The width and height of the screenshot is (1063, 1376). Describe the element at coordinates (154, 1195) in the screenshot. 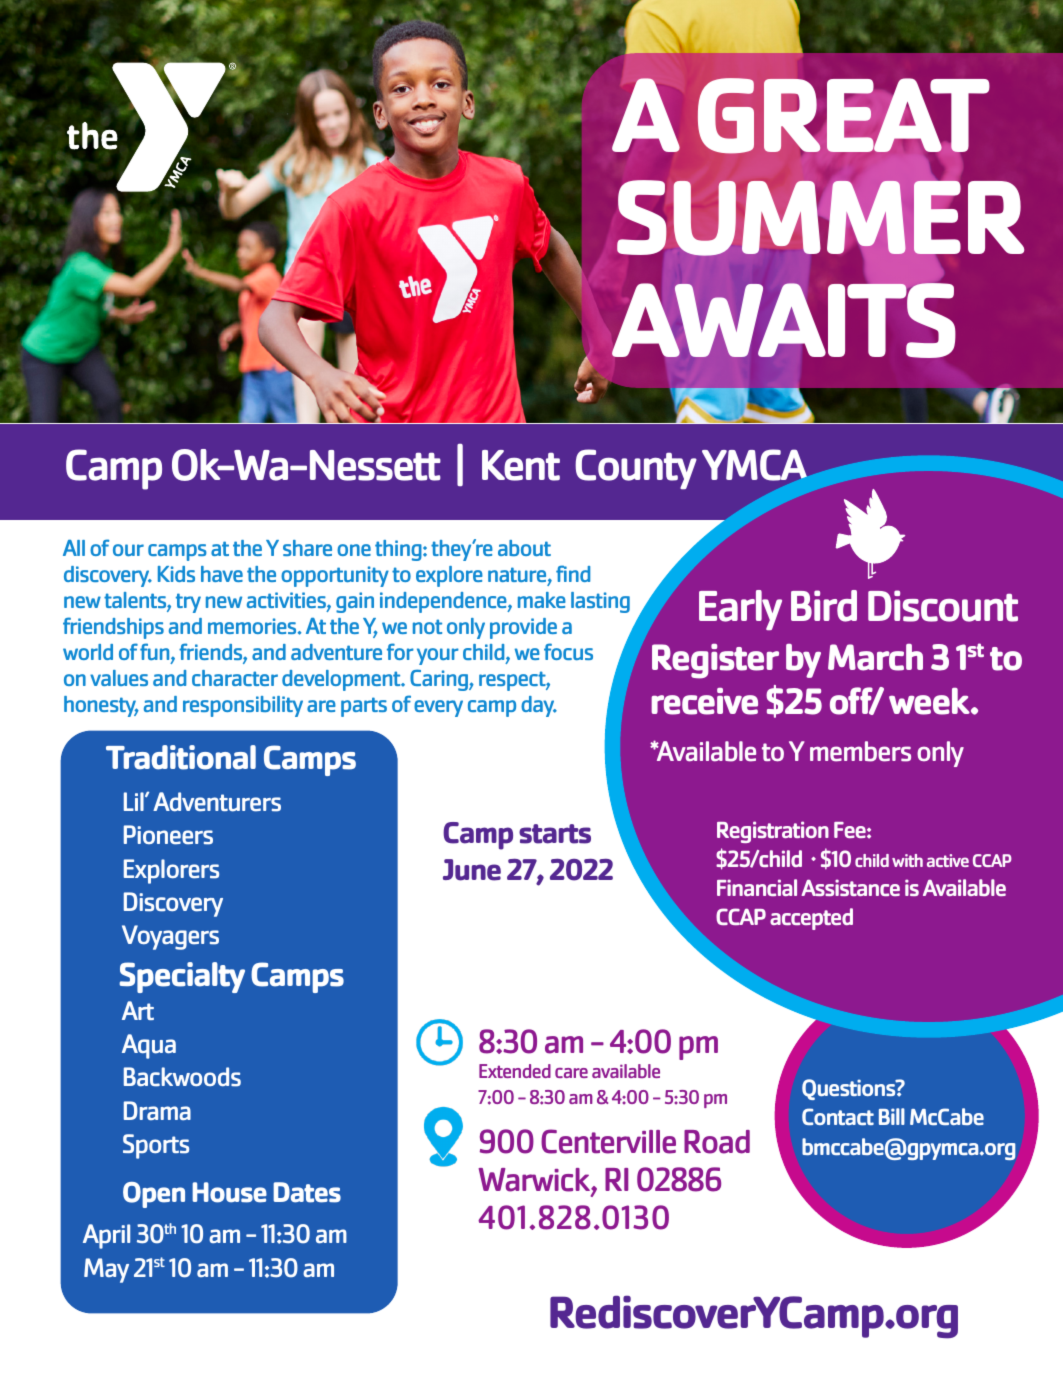

I see `Open` at that location.
